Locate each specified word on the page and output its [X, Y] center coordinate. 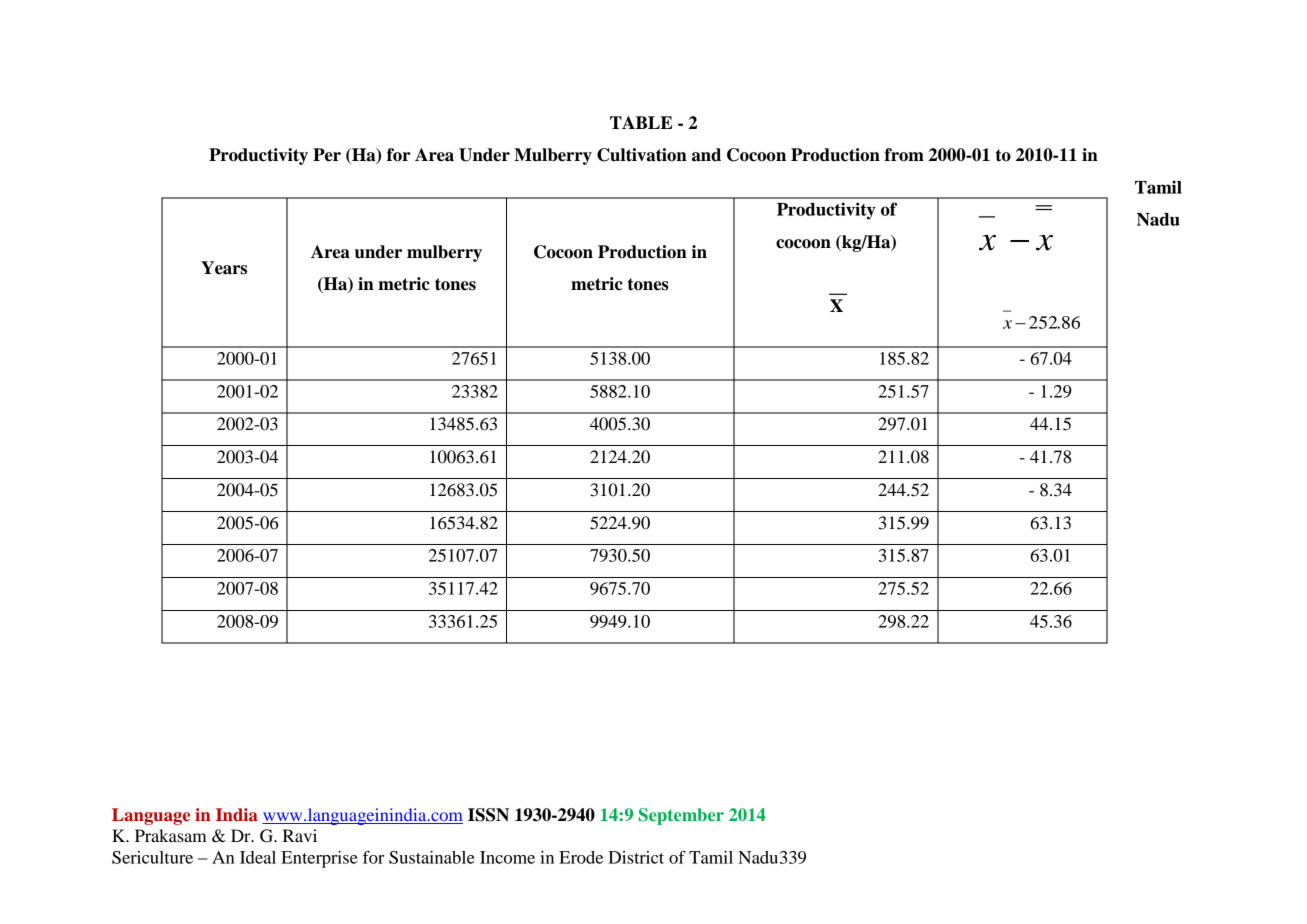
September [681, 816]
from [904, 155]
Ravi [300, 835]
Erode [581, 857]
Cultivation [642, 155]
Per [327, 155]
